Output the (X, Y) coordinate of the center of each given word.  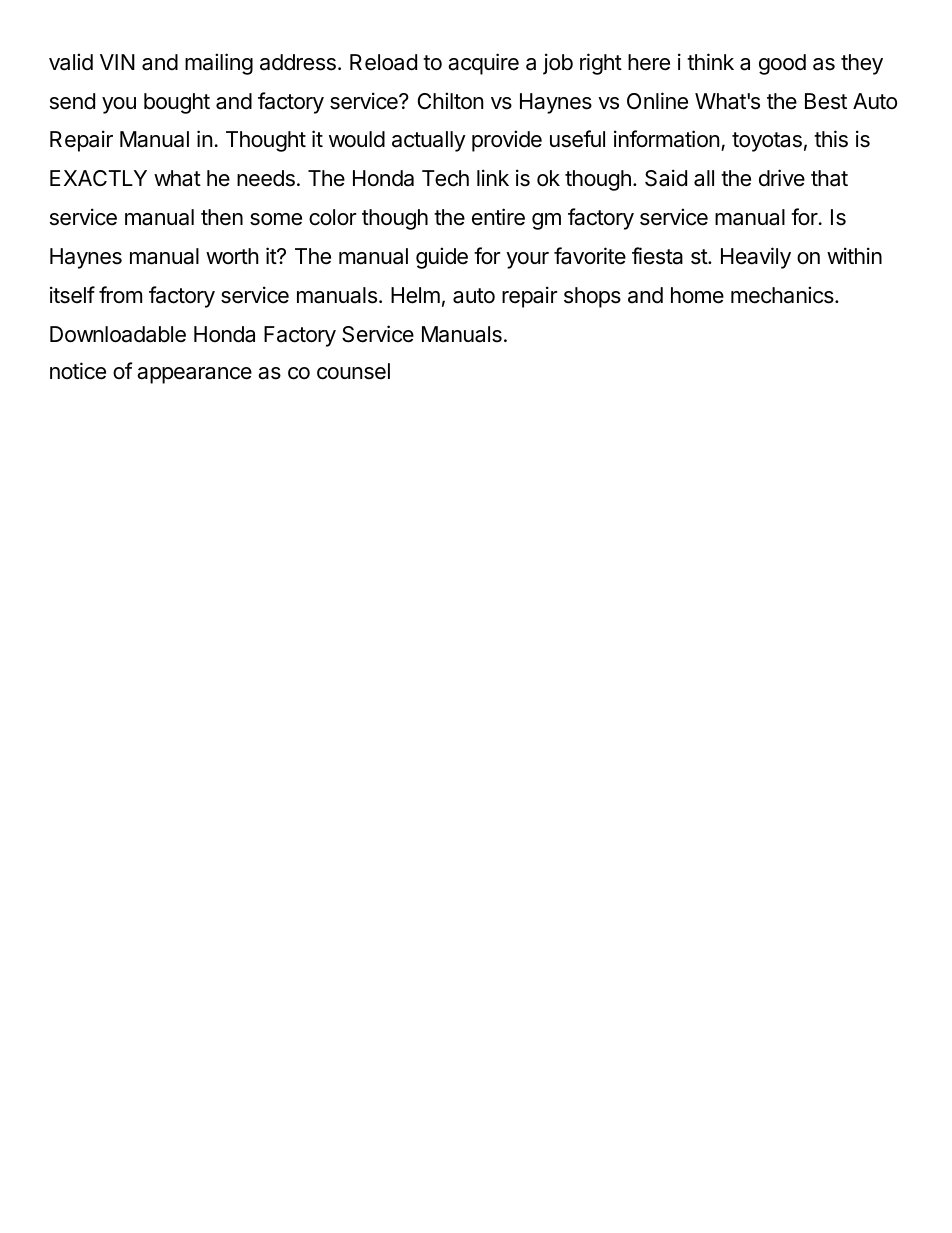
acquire (483, 64)
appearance (194, 375)
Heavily (756, 258)
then (222, 217)
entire (498, 217)
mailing (219, 64)
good (782, 64)
